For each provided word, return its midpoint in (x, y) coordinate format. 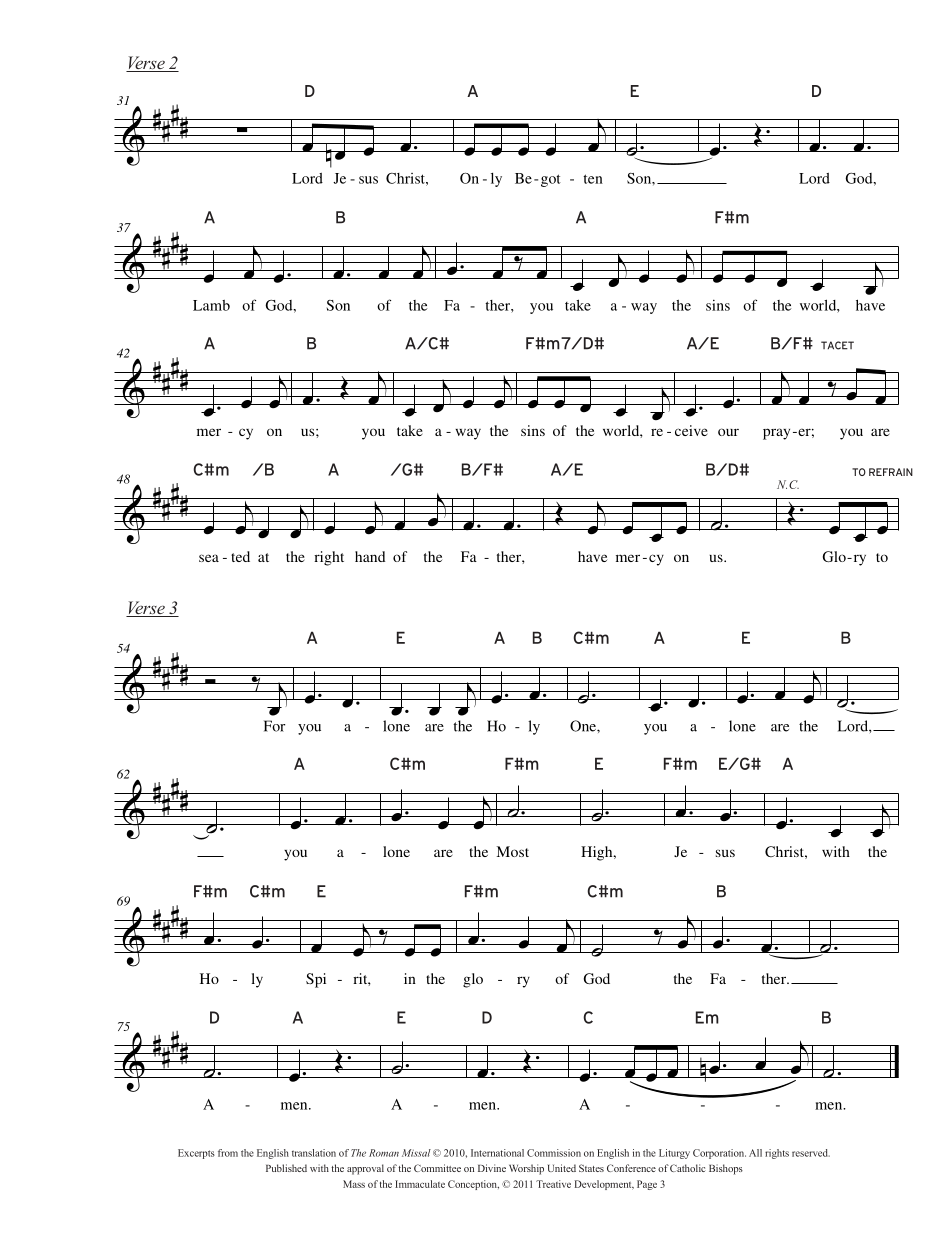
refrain (891, 472)
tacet (837, 345)
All (755, 1153)
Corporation (719, 1154)
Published (286, 1168)
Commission (554, 1153)
